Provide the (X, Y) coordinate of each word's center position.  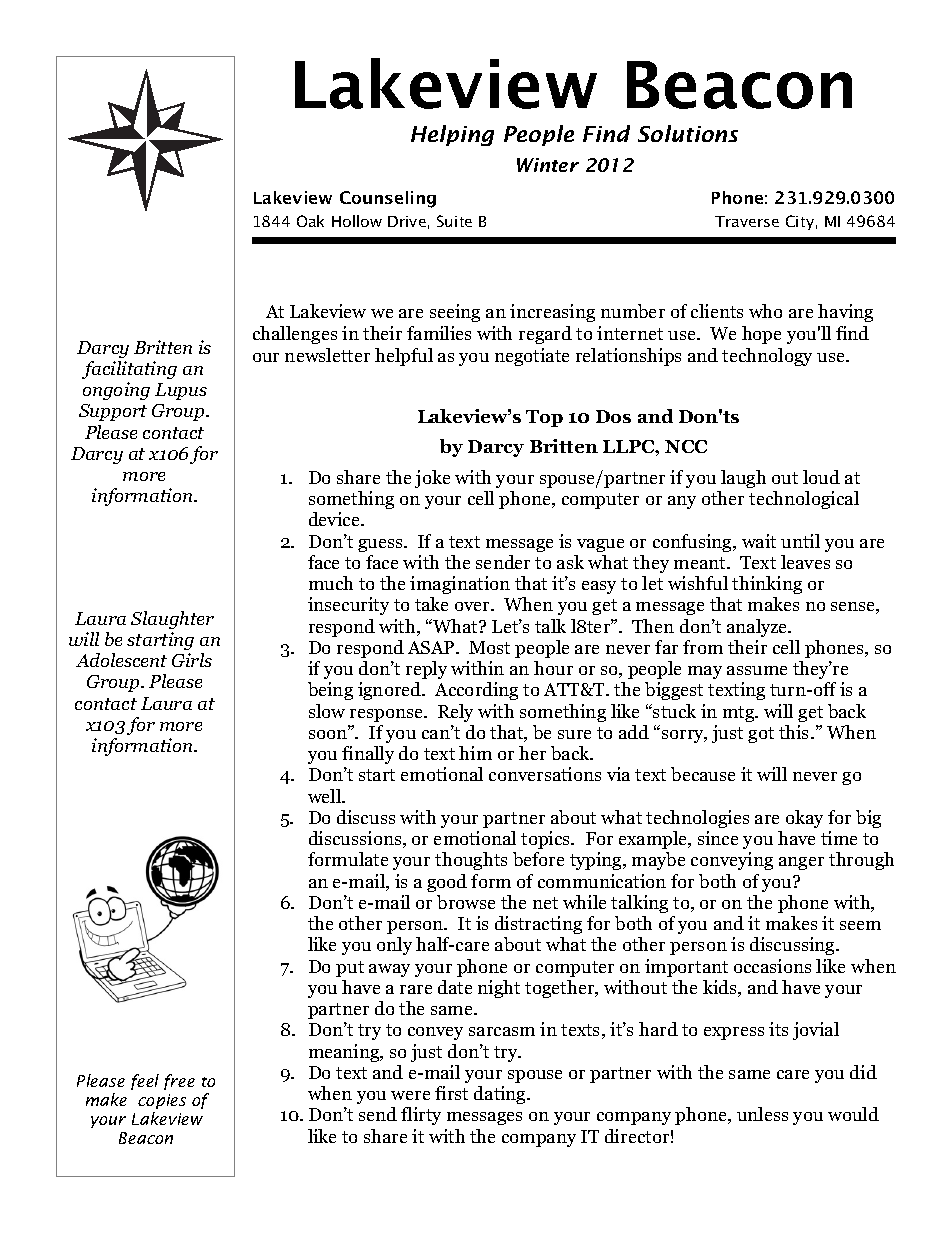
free (179, 1082)
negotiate (532, 357)
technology (767, 357)
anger (801, 863)
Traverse (747, 221)
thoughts (471, 861)
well (326, 796)
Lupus (181, 391)
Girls (192, 660)
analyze (758, 628)
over (474, 606)
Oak (310, 221)
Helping (452, 135)
